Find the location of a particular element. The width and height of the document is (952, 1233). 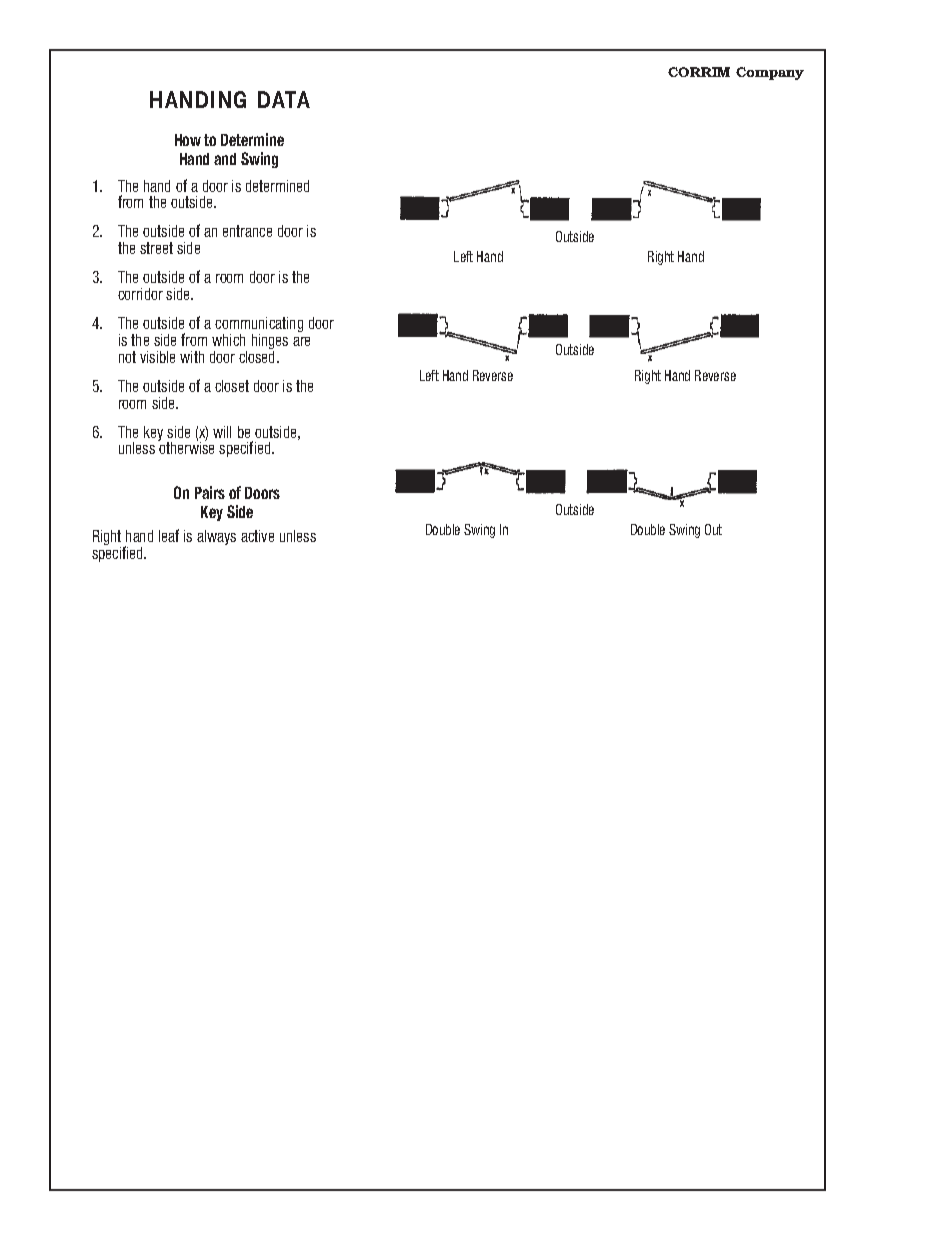

Company is located at coordinates (770, 73).
